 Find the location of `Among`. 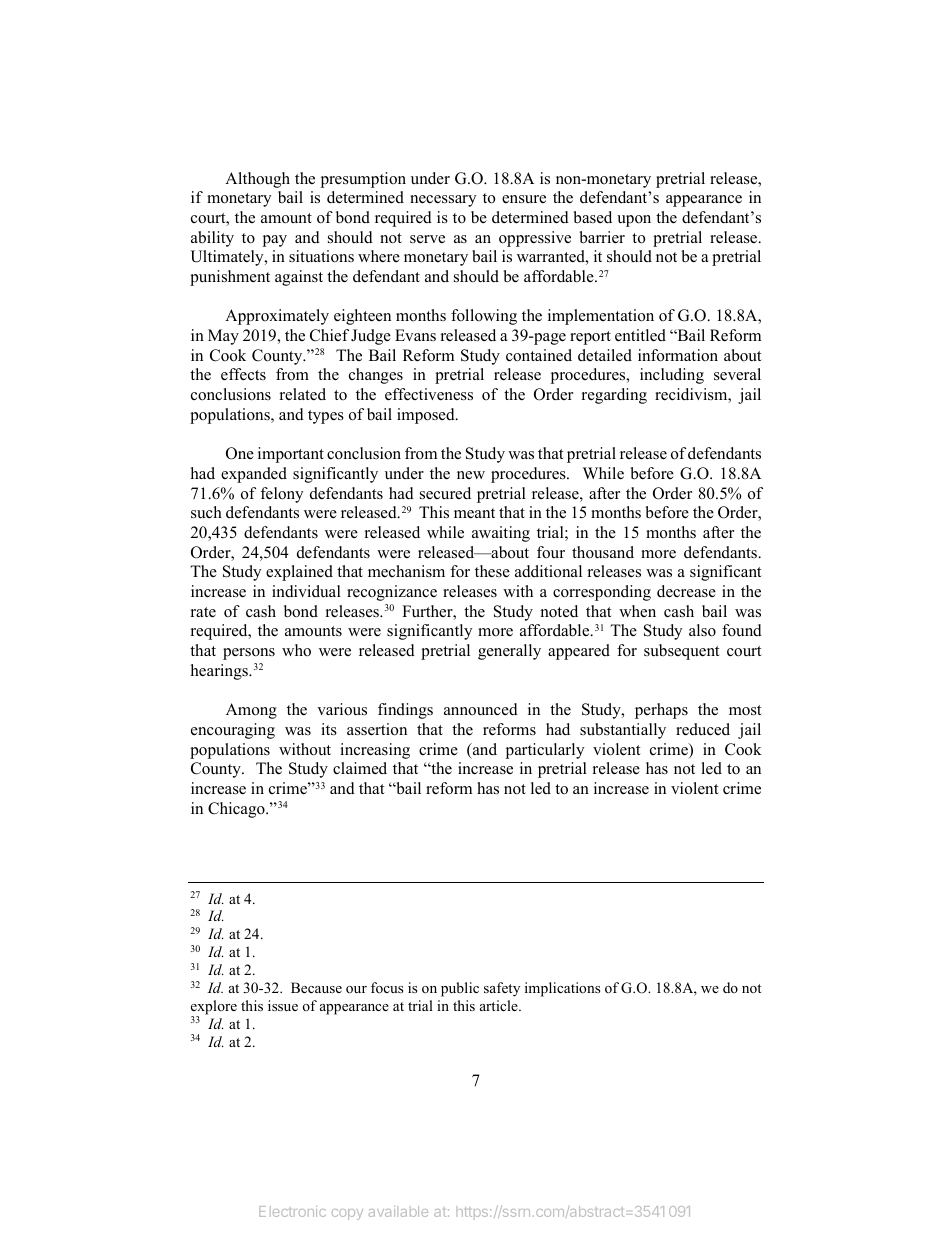

Among is located at coordinates (251, 711).
